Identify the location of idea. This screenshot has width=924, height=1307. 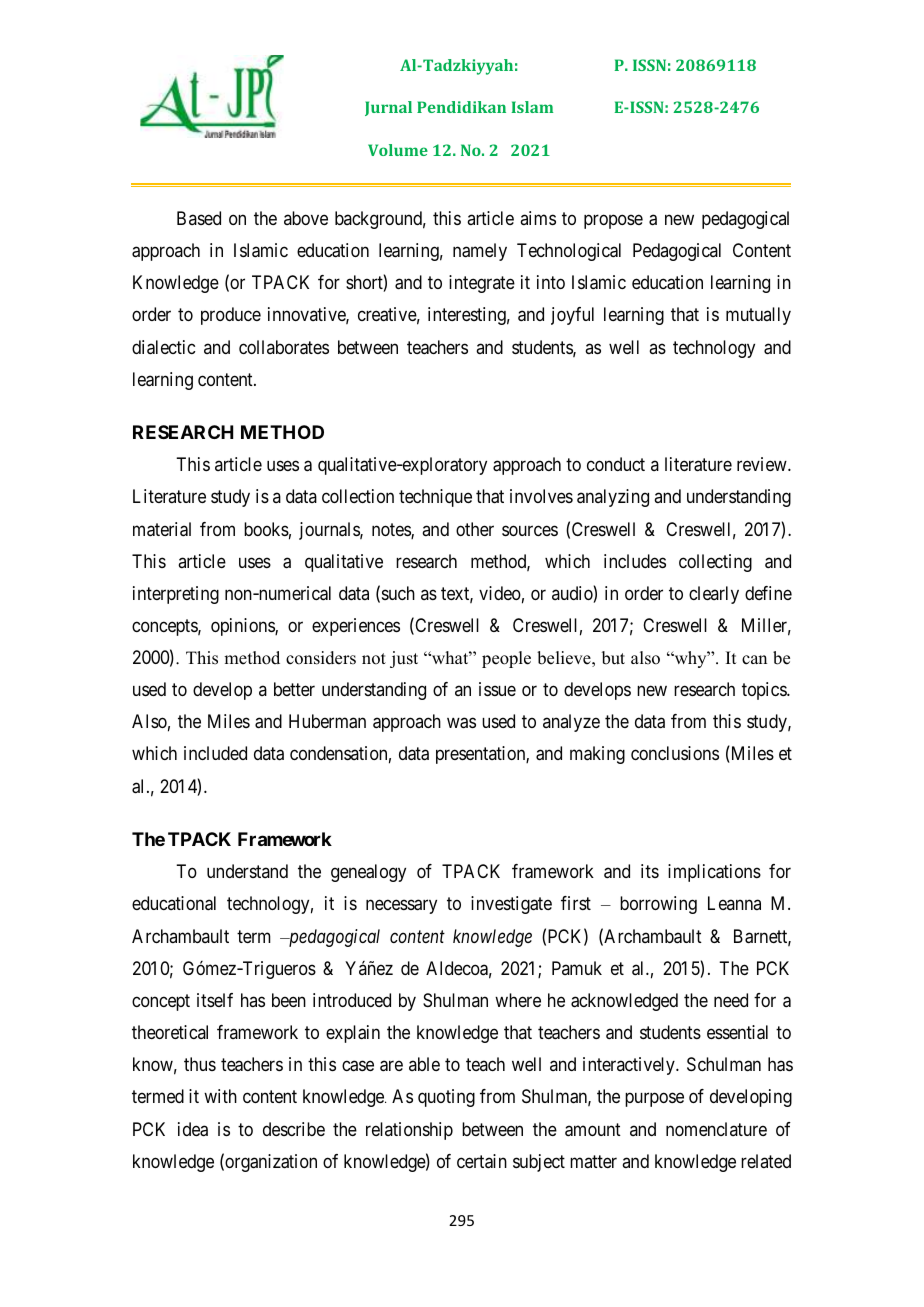
(193, 1129).
